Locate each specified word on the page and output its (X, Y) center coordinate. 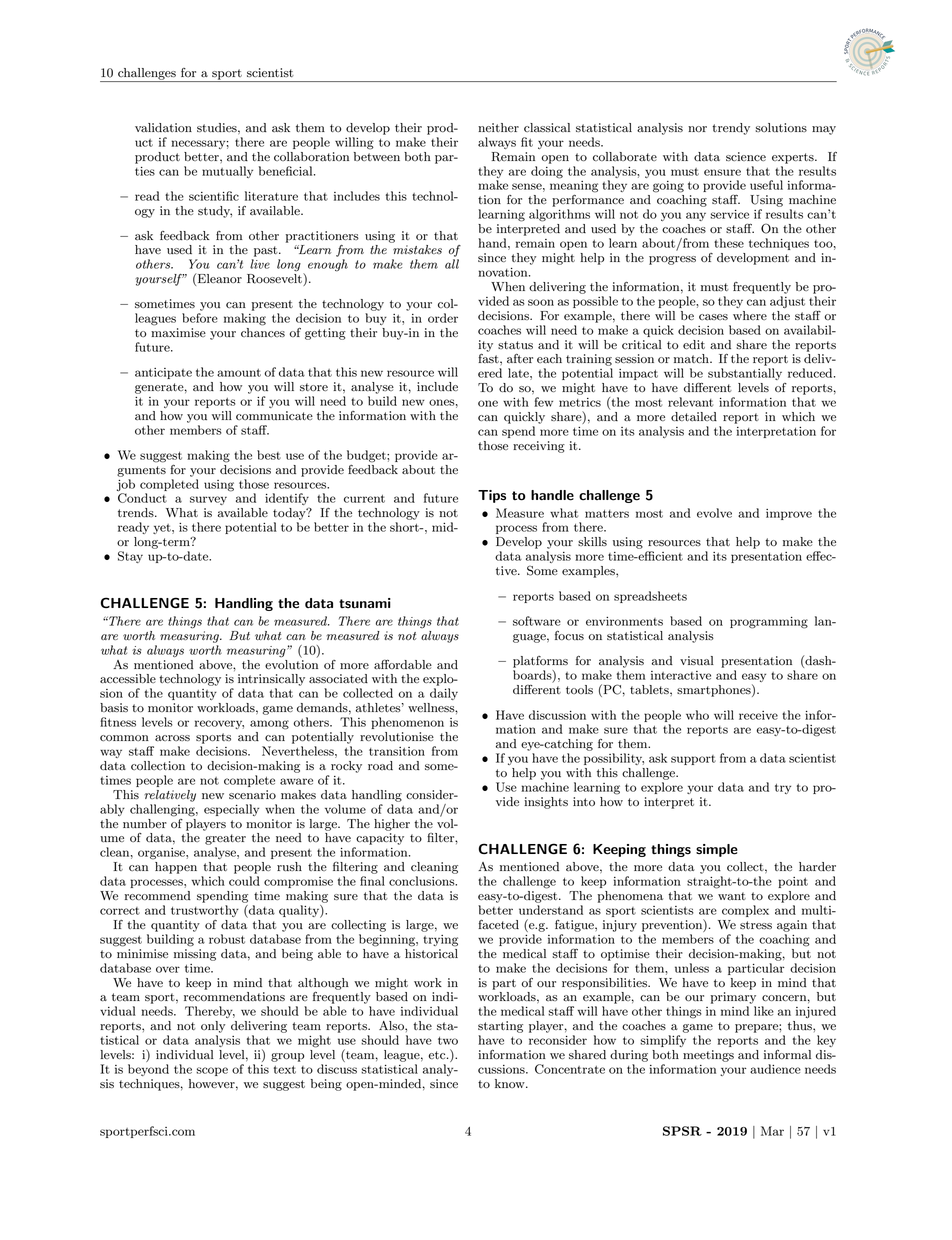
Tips (492, 496)
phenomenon (407, 723)
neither (498, 127)
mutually (227, 172)
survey (208, 500)
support (693, 760)
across (172, 738)
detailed (694, 416)
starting (500, 1027)
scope (212, 1071)
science (746, 156)
